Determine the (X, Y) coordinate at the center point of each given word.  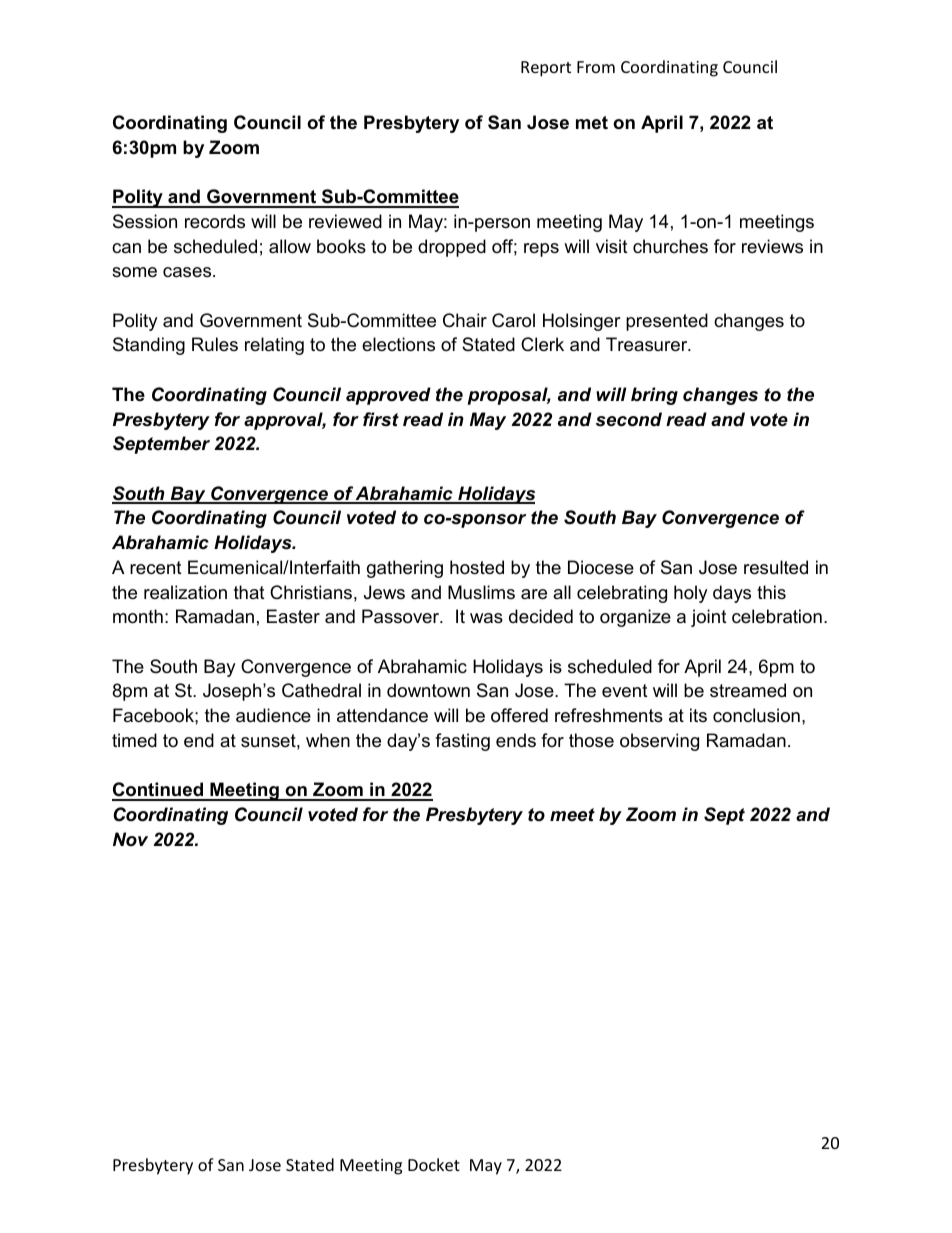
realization (185, 592)
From (596, 67)
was (486, 618)
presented (667, 322)
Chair (465, 320)
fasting (462, 742)
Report (546, 69)
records (215, 221)
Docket (434, 1164)
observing (659, 742)
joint (709, 618)
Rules (215, 344)
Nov (130, 839)
